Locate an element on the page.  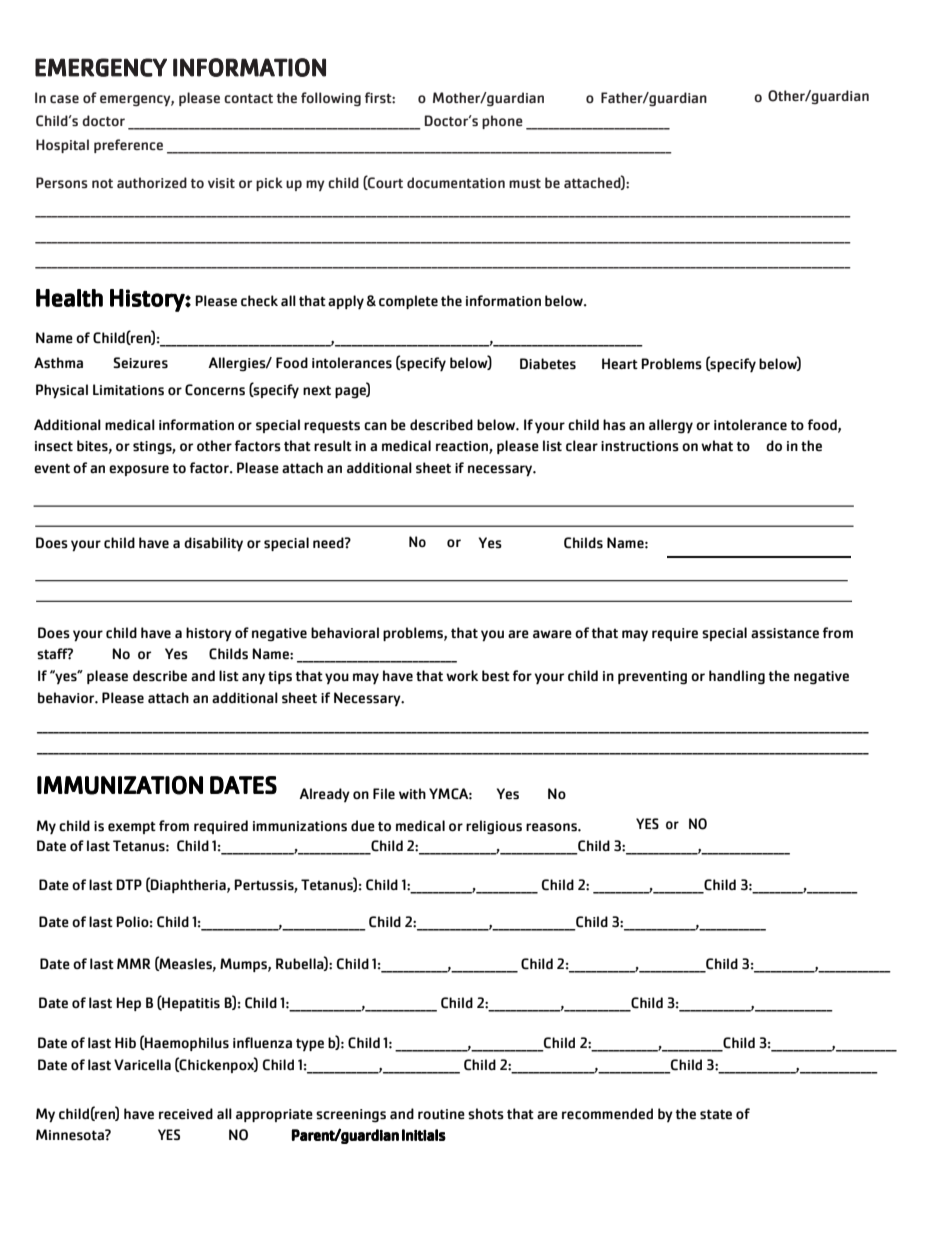
received is located at coordinates (186, 1114).
